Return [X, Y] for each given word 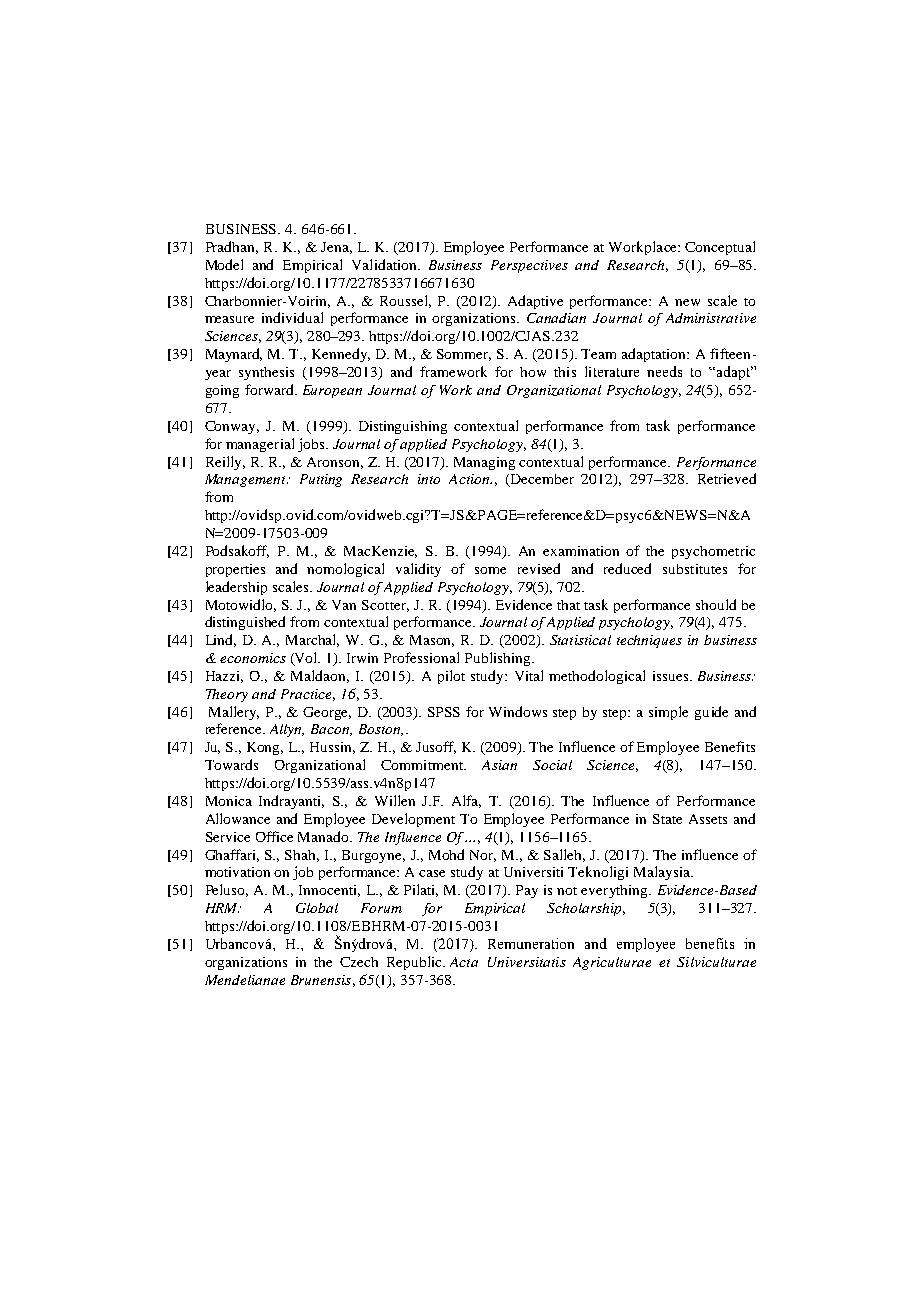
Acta [464, 962]
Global [317, 908]
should [716, 604]
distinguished [245, 623]
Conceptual [720, 248]
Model [224, 264]
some [490, 570]
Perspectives [529, 266]
